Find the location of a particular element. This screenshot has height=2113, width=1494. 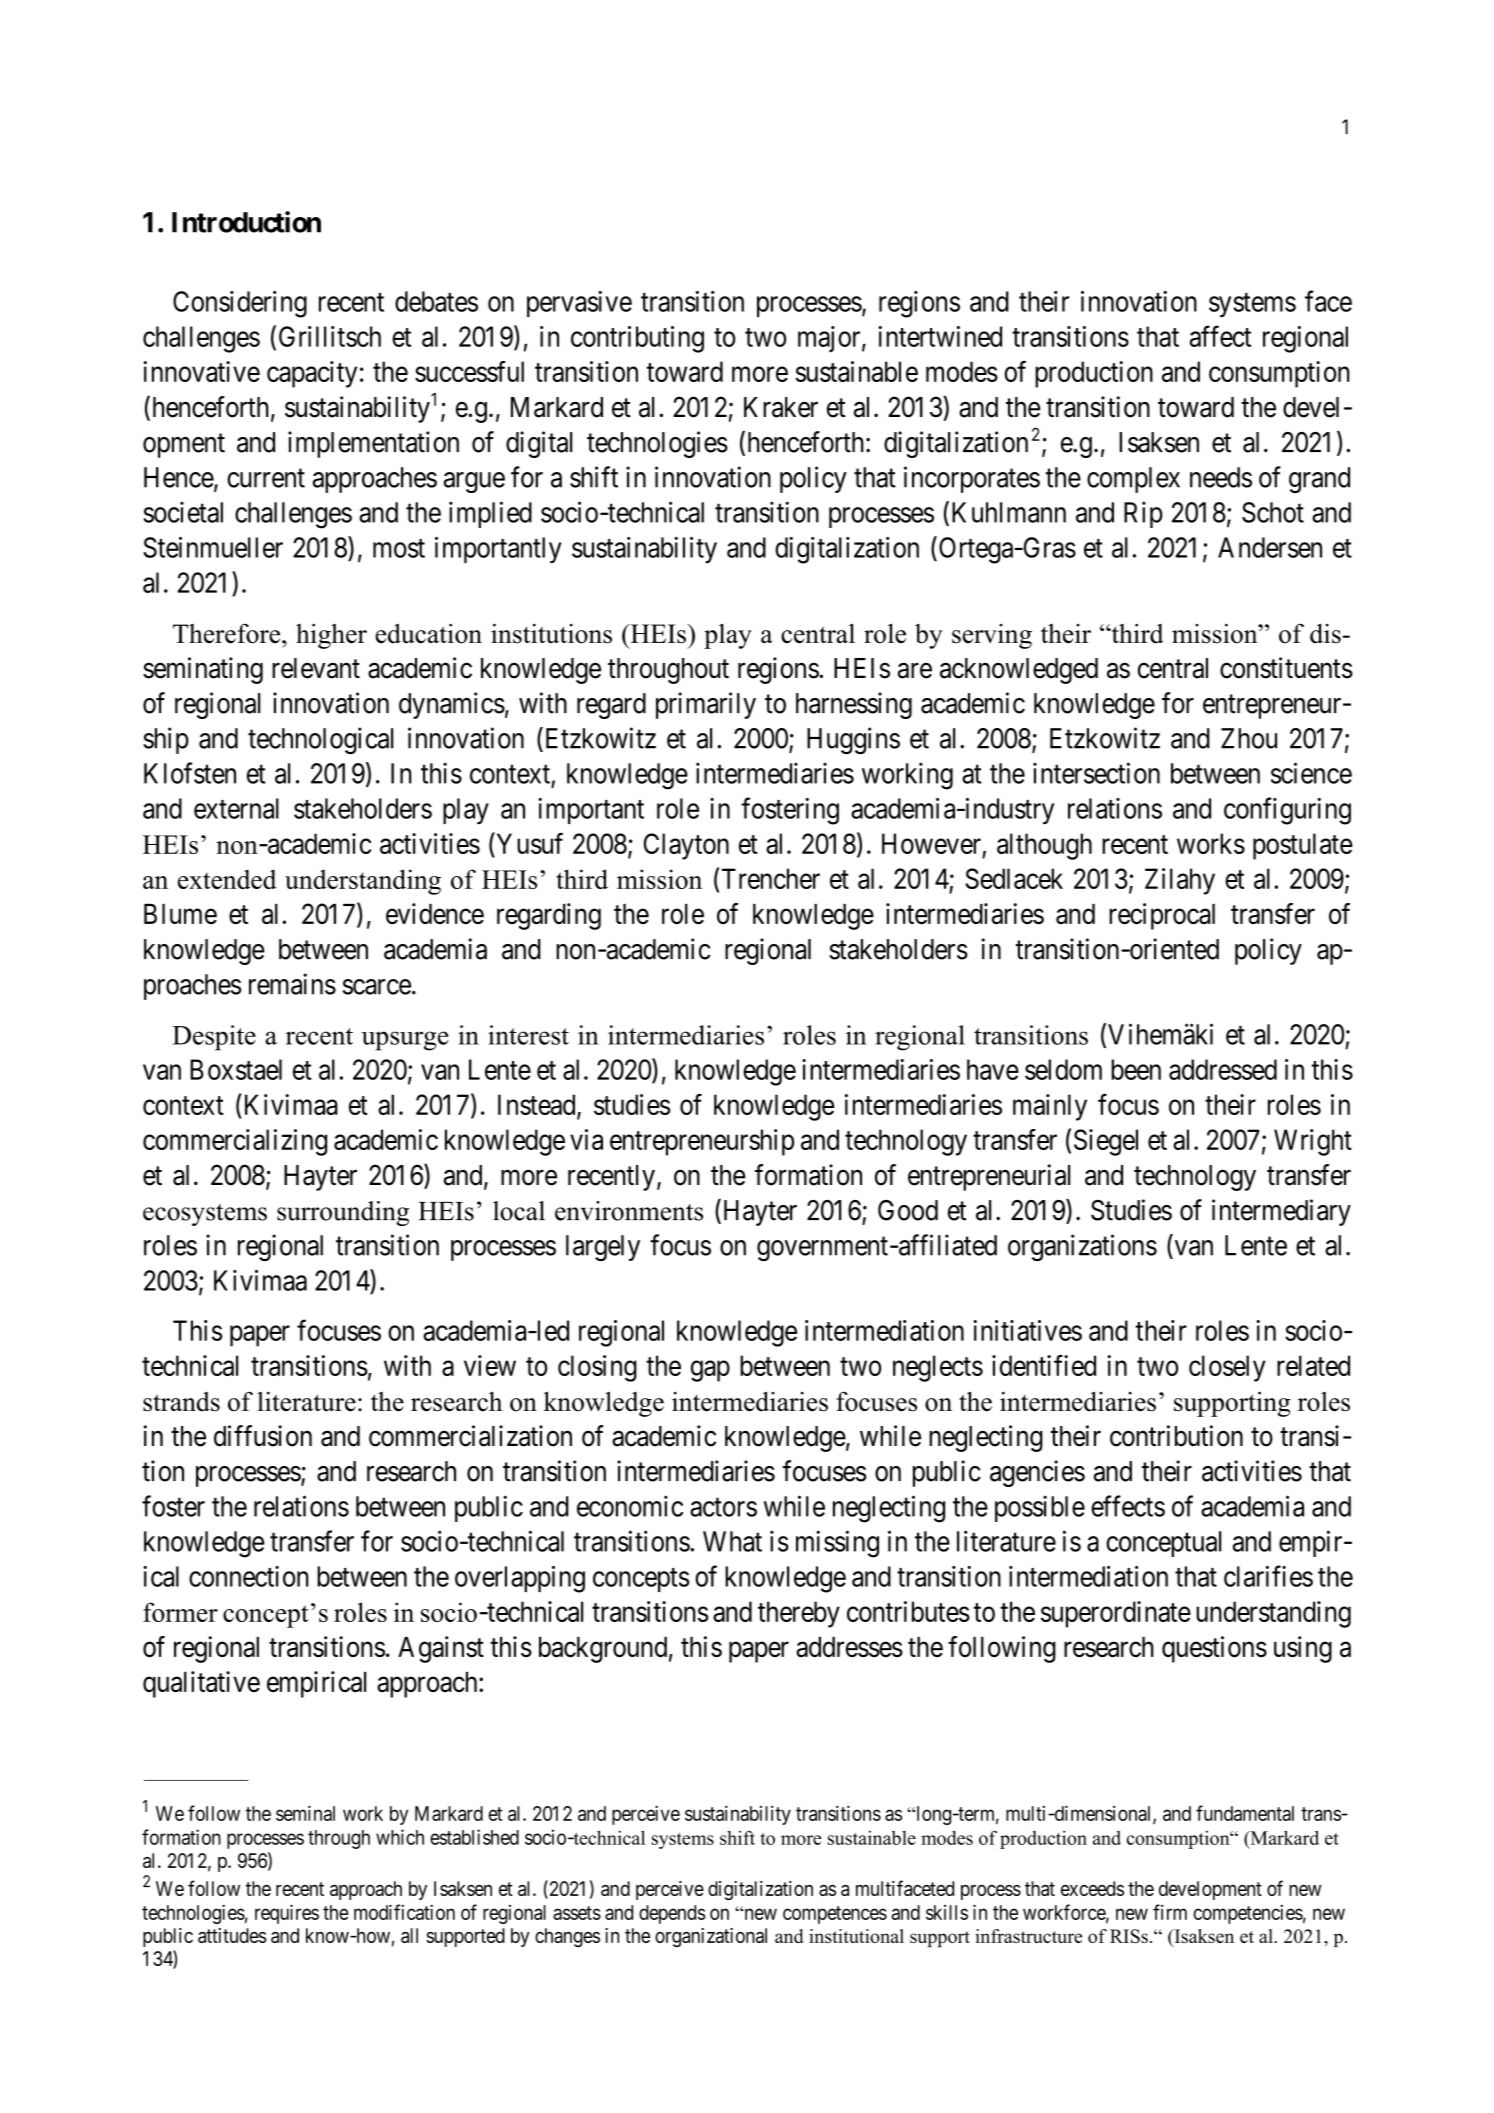

requires is located at coordinates (287, 1914).
